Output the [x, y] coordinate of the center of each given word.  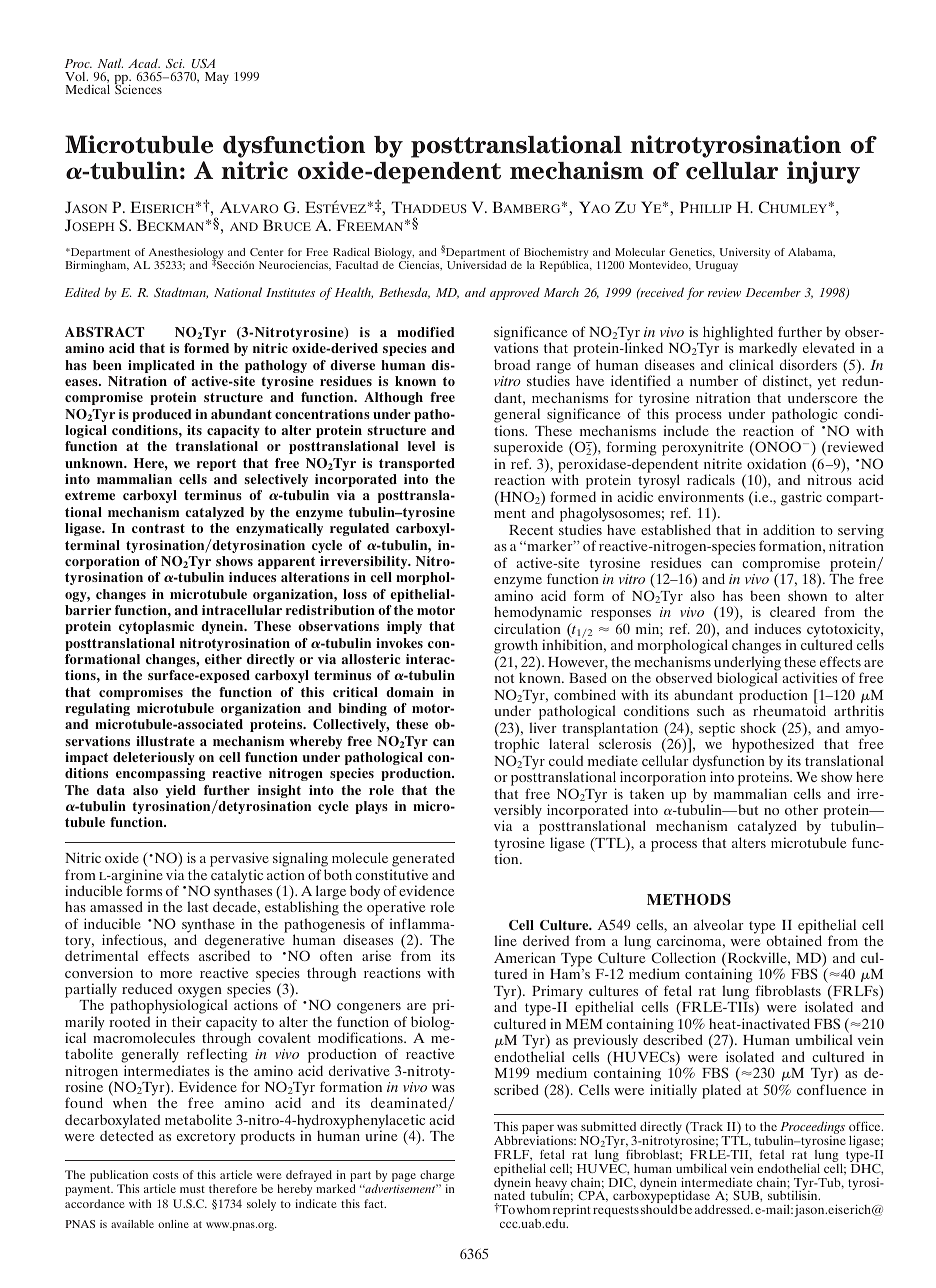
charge [437, 1176]
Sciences [138, 88]
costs [166, 1175]
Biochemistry [556, 253]
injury [823, 172]
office [866, 1126]
